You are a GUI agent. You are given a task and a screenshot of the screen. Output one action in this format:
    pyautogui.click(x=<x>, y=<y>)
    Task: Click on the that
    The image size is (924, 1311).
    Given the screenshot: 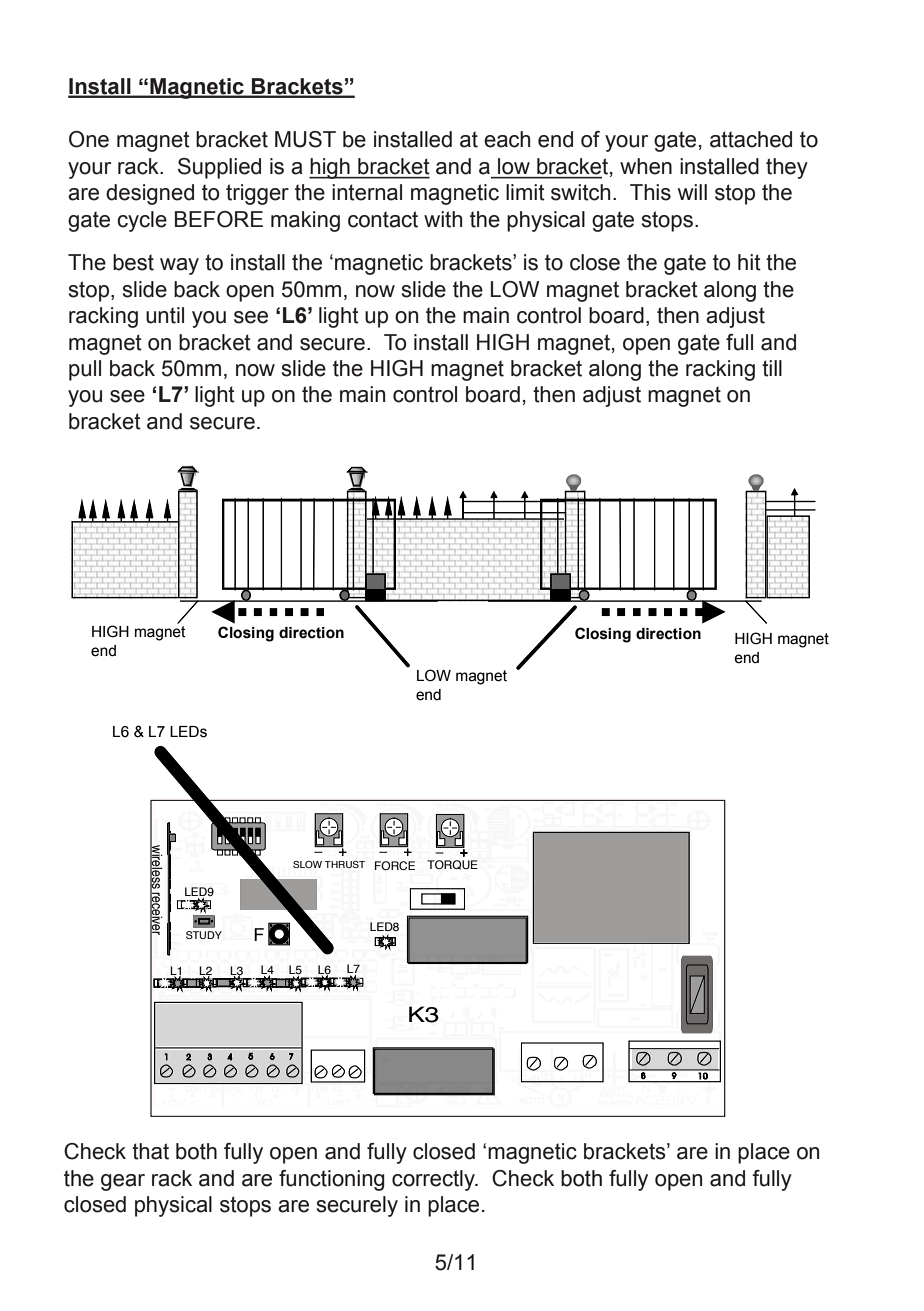 What is the action you would take?
    pyautogui.click(x=150, y=1151)
